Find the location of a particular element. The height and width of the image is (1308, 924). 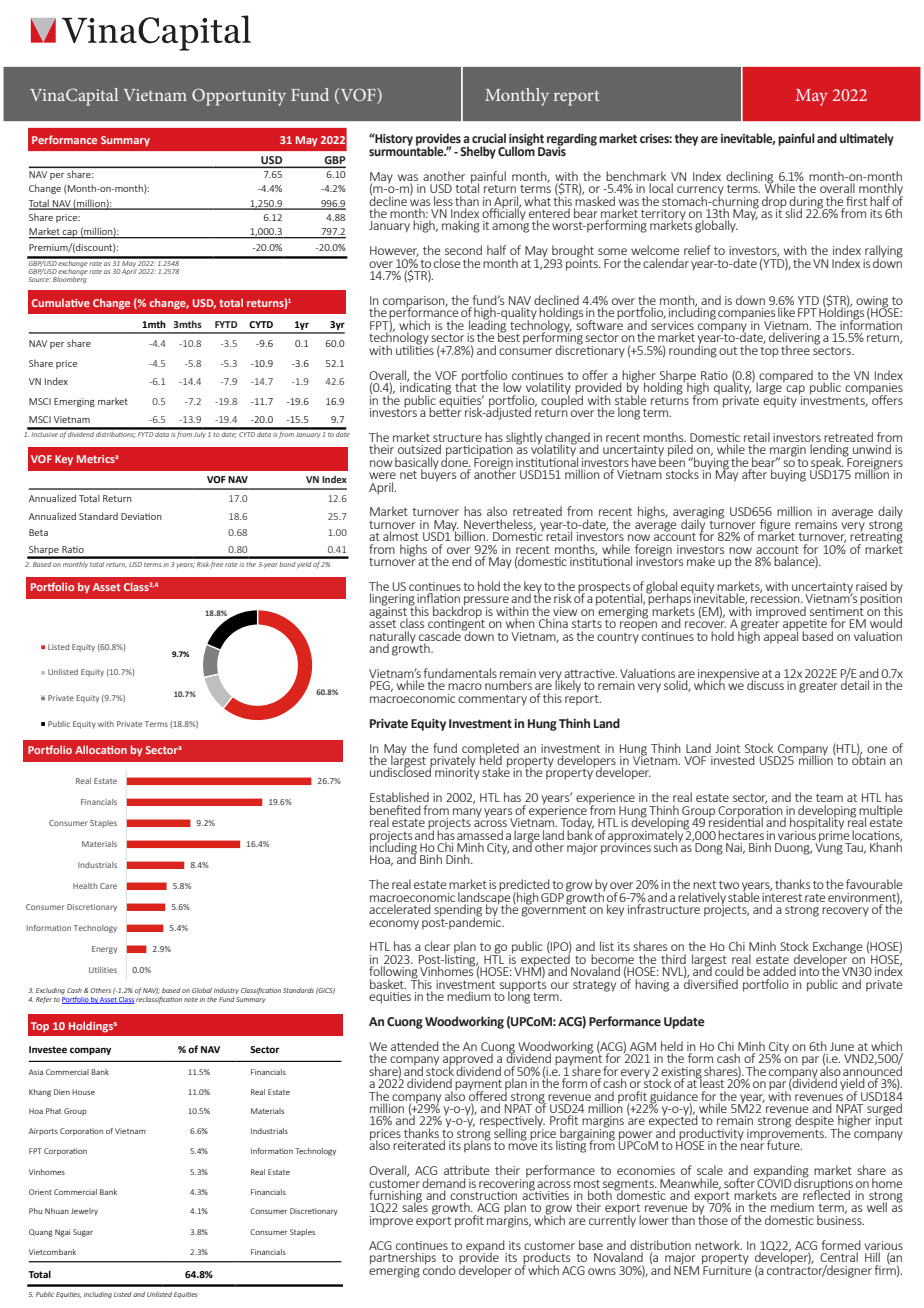

business is located at coordinates (840, 1219).
